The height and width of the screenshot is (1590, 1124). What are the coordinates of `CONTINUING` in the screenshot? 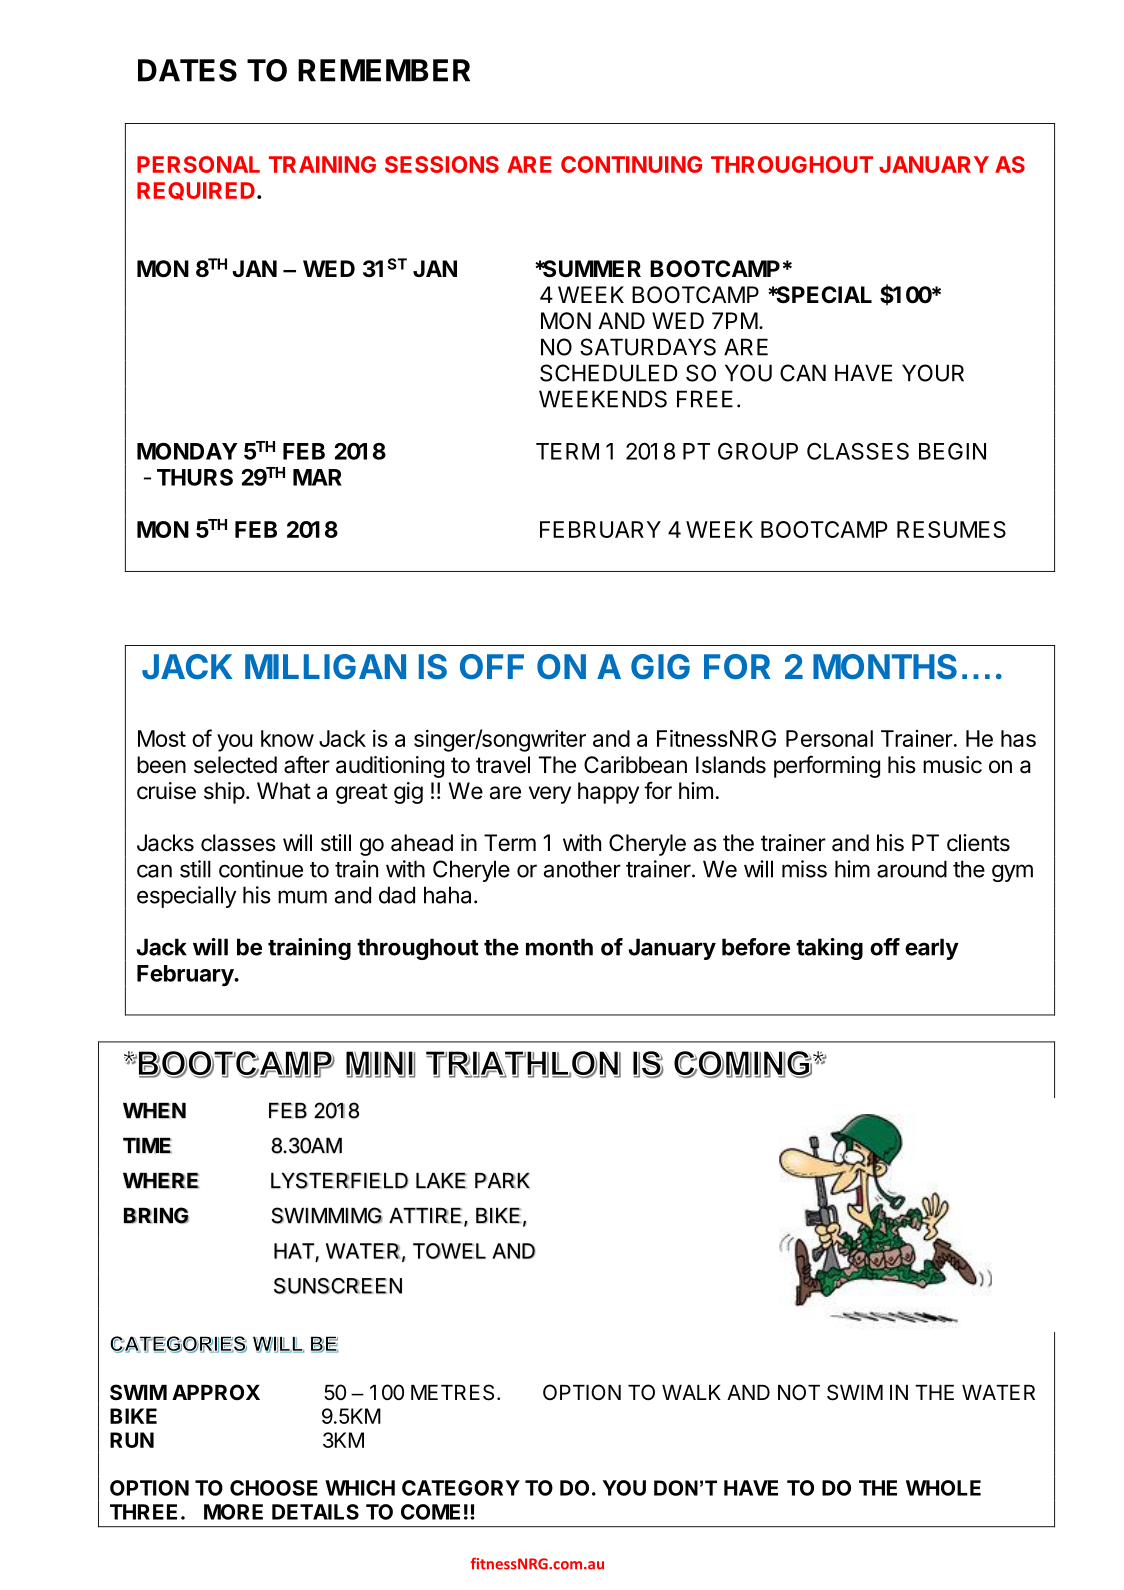 It's located at (631, 164).
